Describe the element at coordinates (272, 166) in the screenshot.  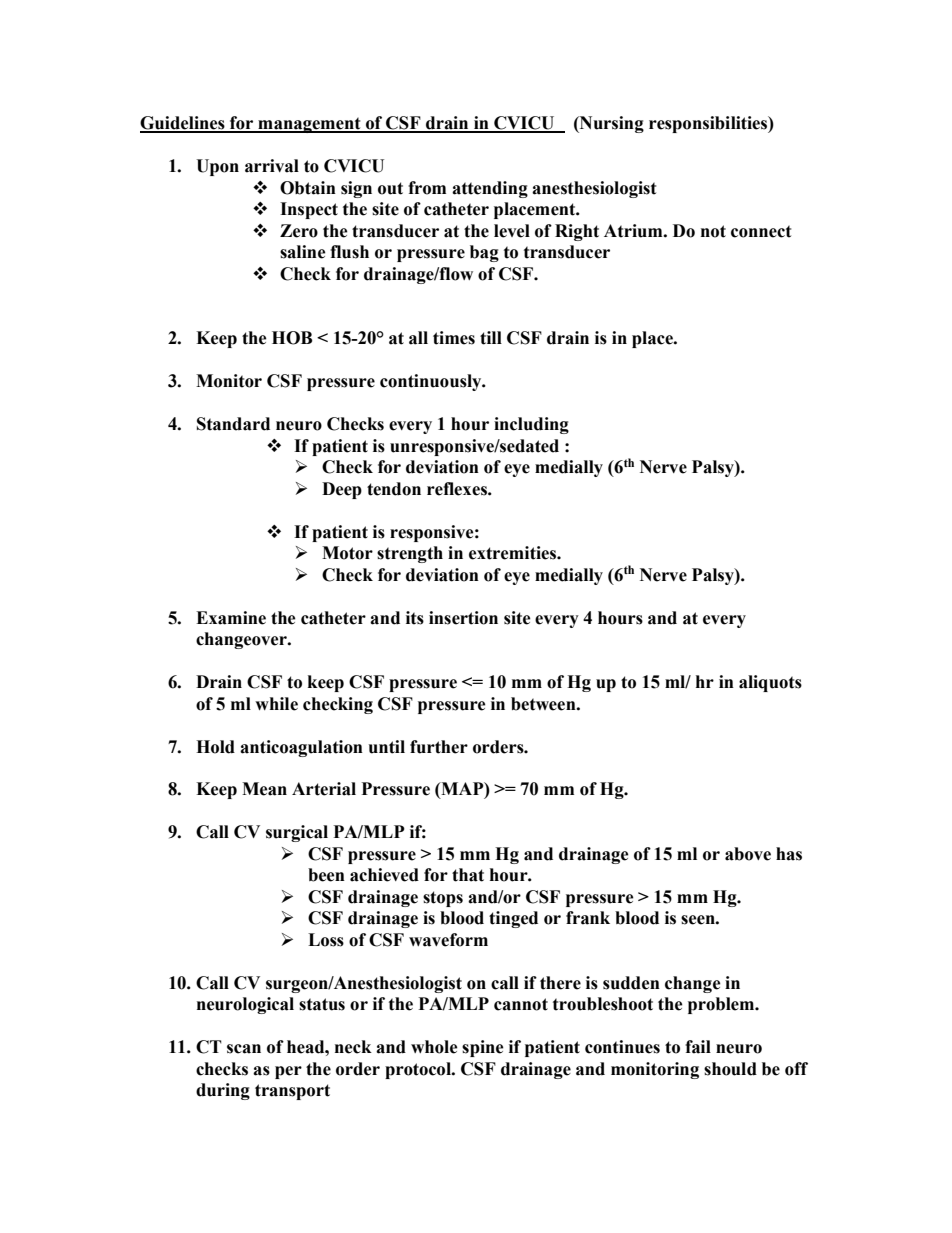
I see `arrival` at that location.
